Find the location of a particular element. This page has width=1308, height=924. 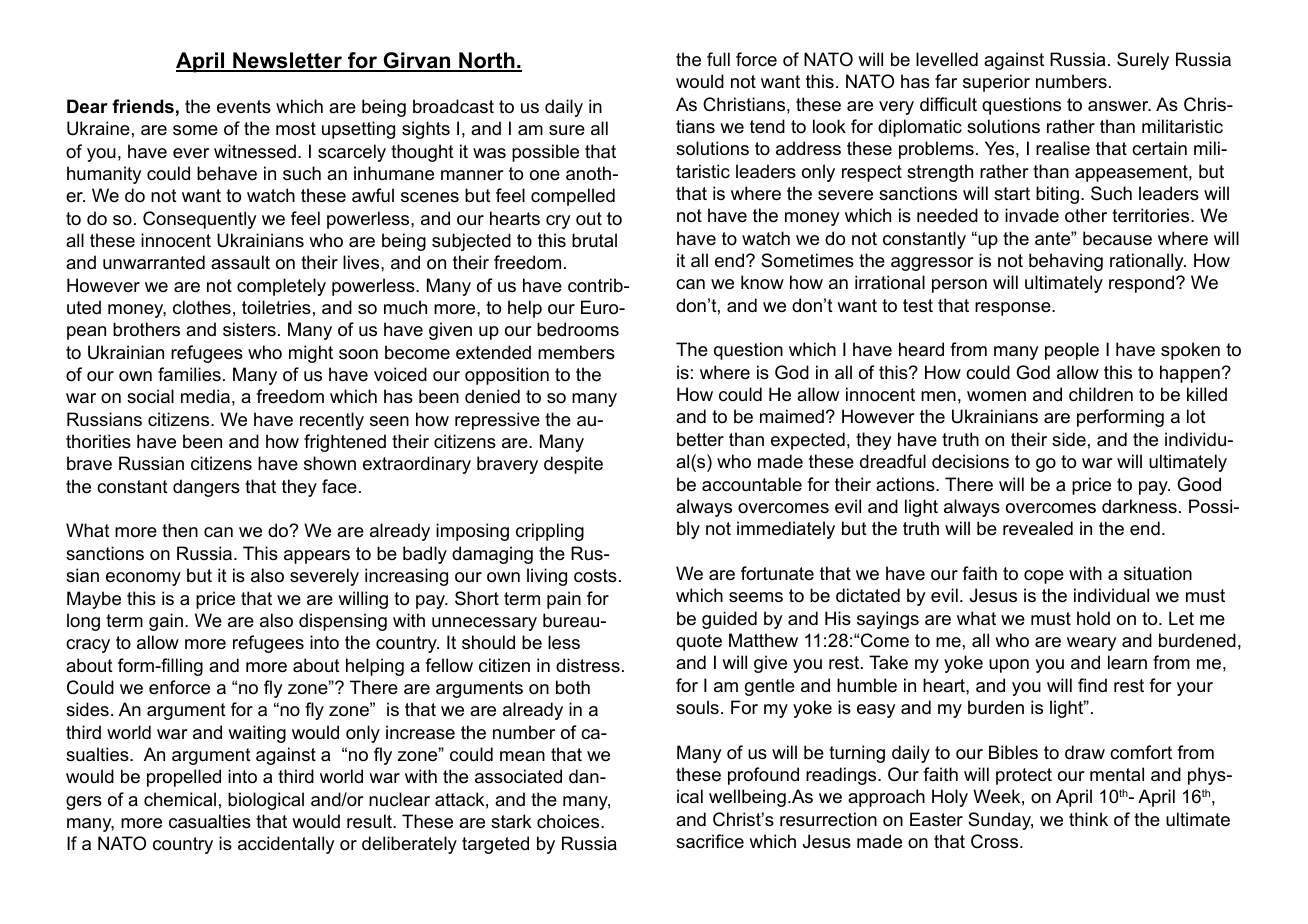

cope is located at coordinates (1044, 577).
